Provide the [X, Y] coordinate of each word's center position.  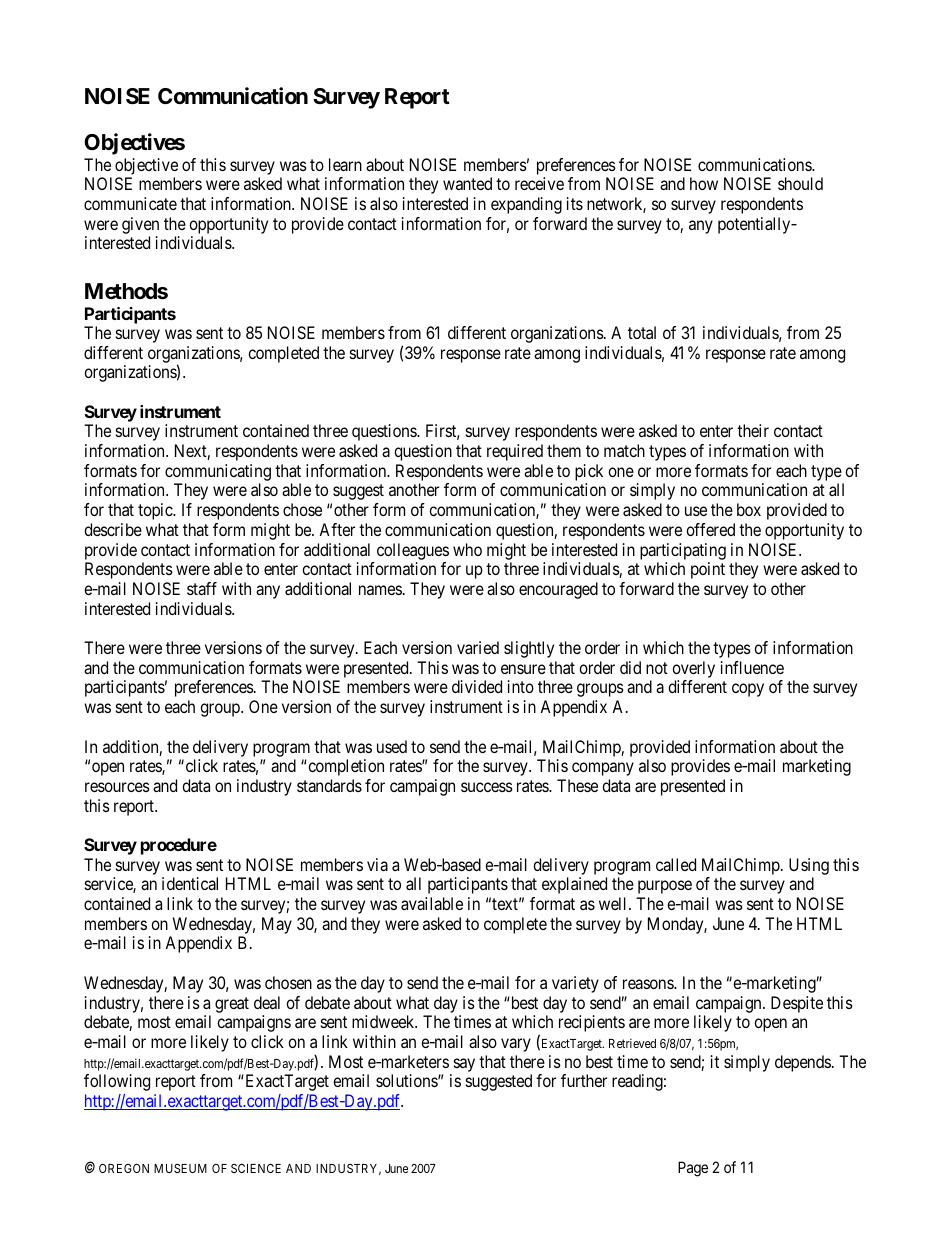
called [676, 864]
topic [156, 511]
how [704, 183]
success [487, 787]
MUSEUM [180, 1168]
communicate [130, 203]
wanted [467, 183]
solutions [407, 1080]
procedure [179, 846]
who [467, 549]
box [749, 509]
